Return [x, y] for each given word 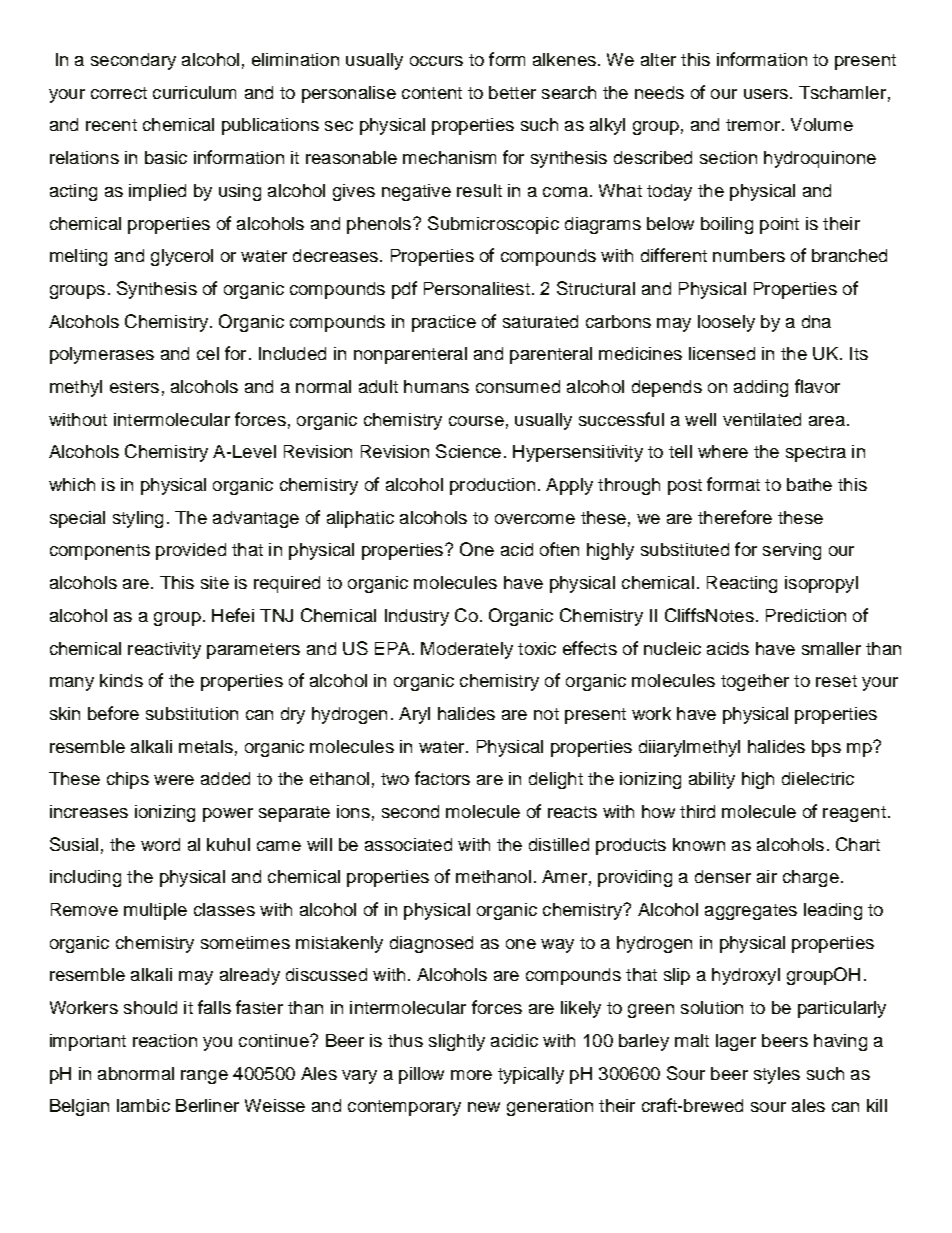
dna [816, 321]
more [471, 1075]
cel [208, 353]
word [160, 844]
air [767, 876]
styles [777, 1075]
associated [408, 844]
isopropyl [821, 584]
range [204, 1077]
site [215, 582]
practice [444, 323]
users [766, 94]
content [432, 93]
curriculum [194, 92]
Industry [417, 617]
